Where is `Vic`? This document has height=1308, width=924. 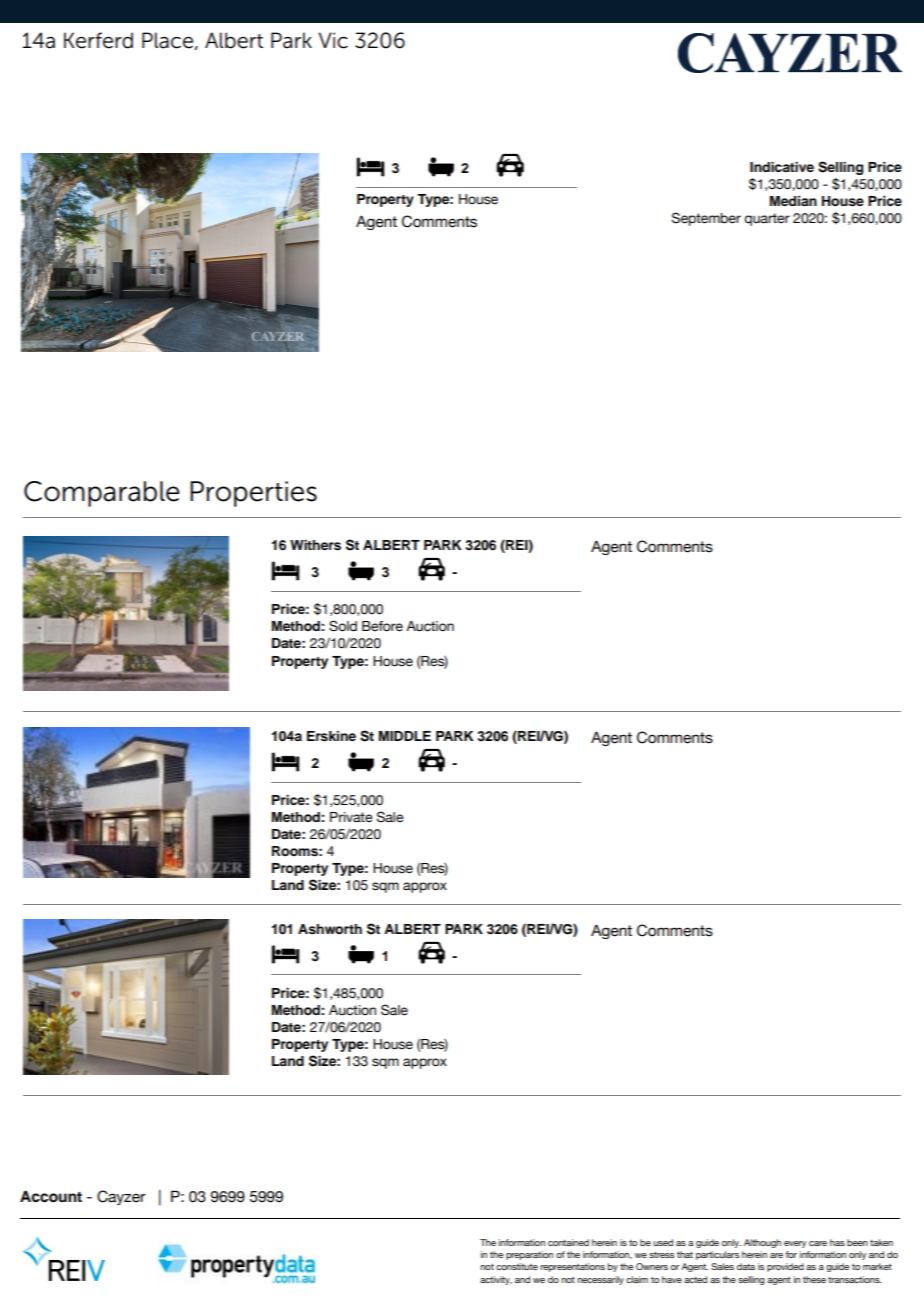 Vic is located at coordinates (333, 40).
